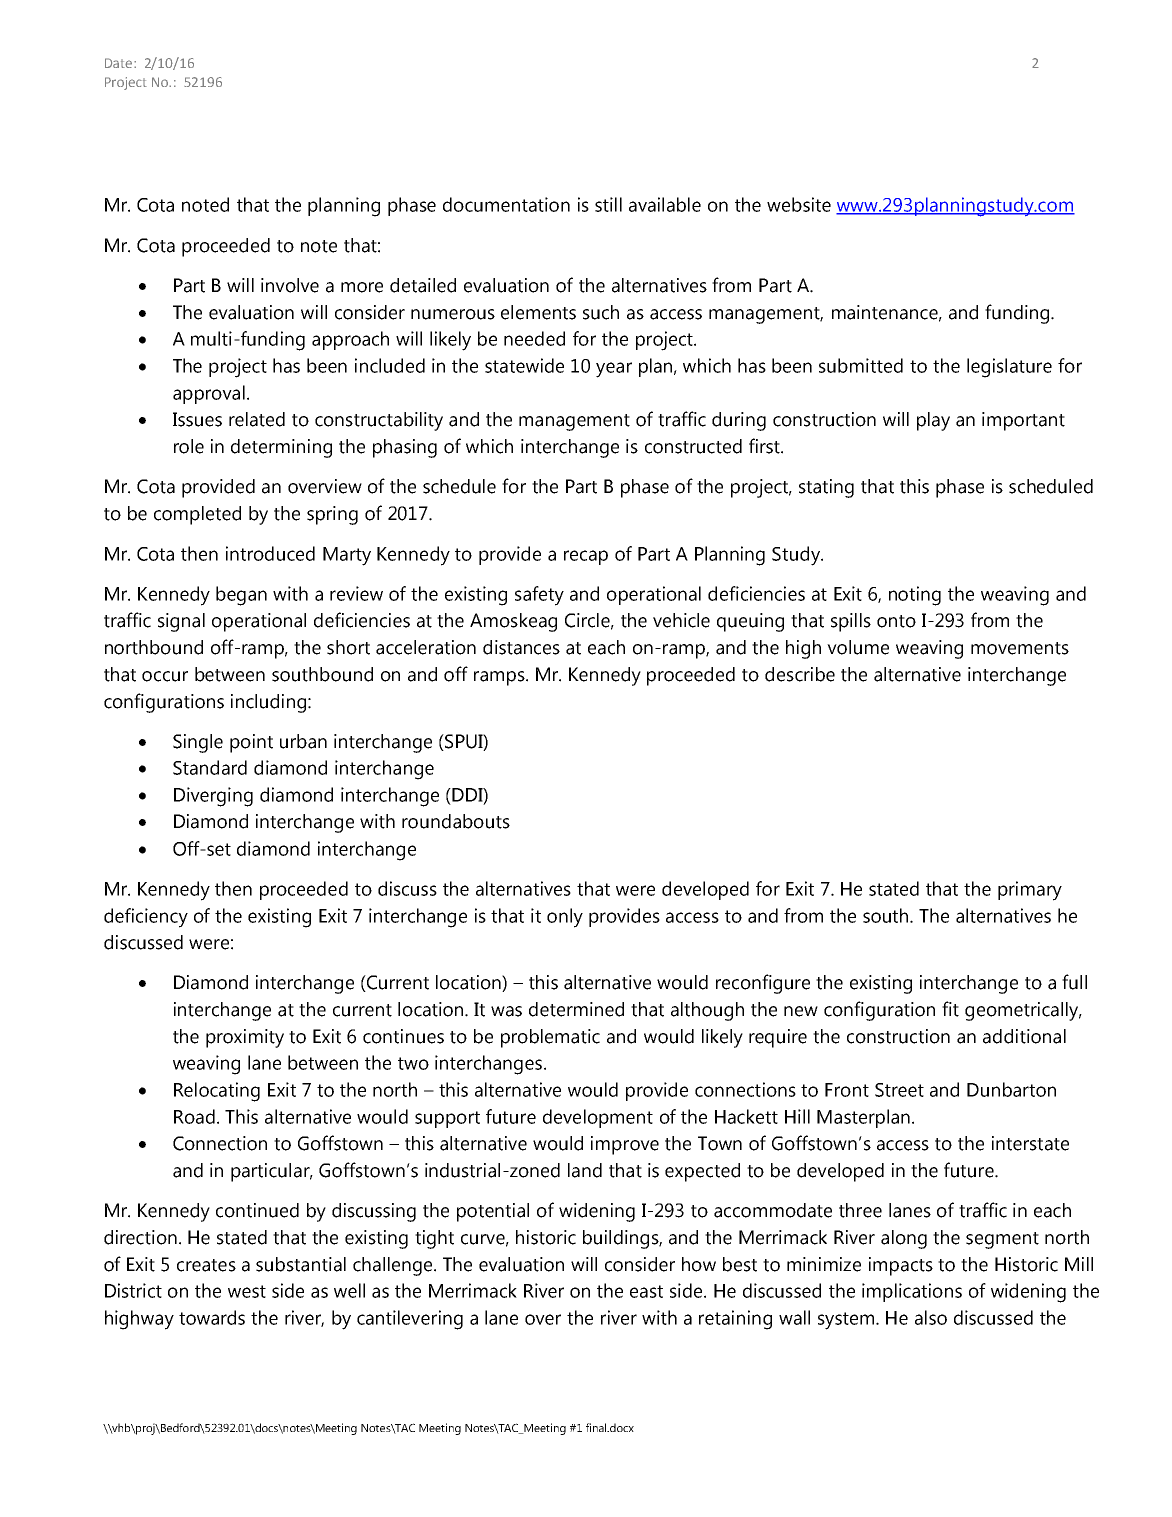 This screenshot has width=1172, height=1517. I want to click on west, so click(247, 1291).
